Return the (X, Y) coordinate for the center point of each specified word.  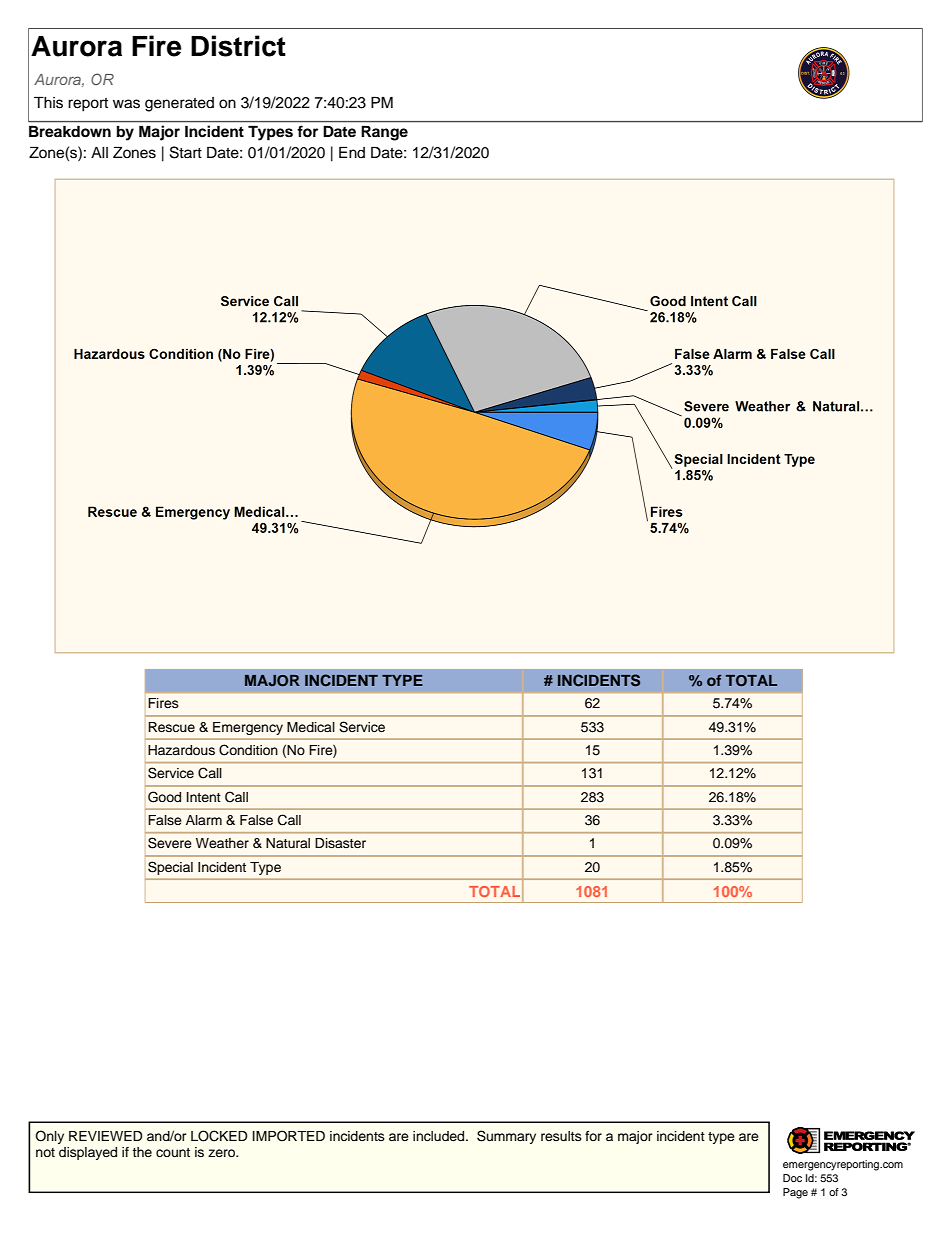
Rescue (171, 727)
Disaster (340, 843)
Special (170, 868)
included (440, 1136)
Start (186, 152)
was (126, 104)
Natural (288, 843)
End (352, 152)
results (561, 1136)
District (238, 46)
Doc (792, 1178)
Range (384, 133)
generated (179, 104)
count (173, 1152)
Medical (311, 727)
